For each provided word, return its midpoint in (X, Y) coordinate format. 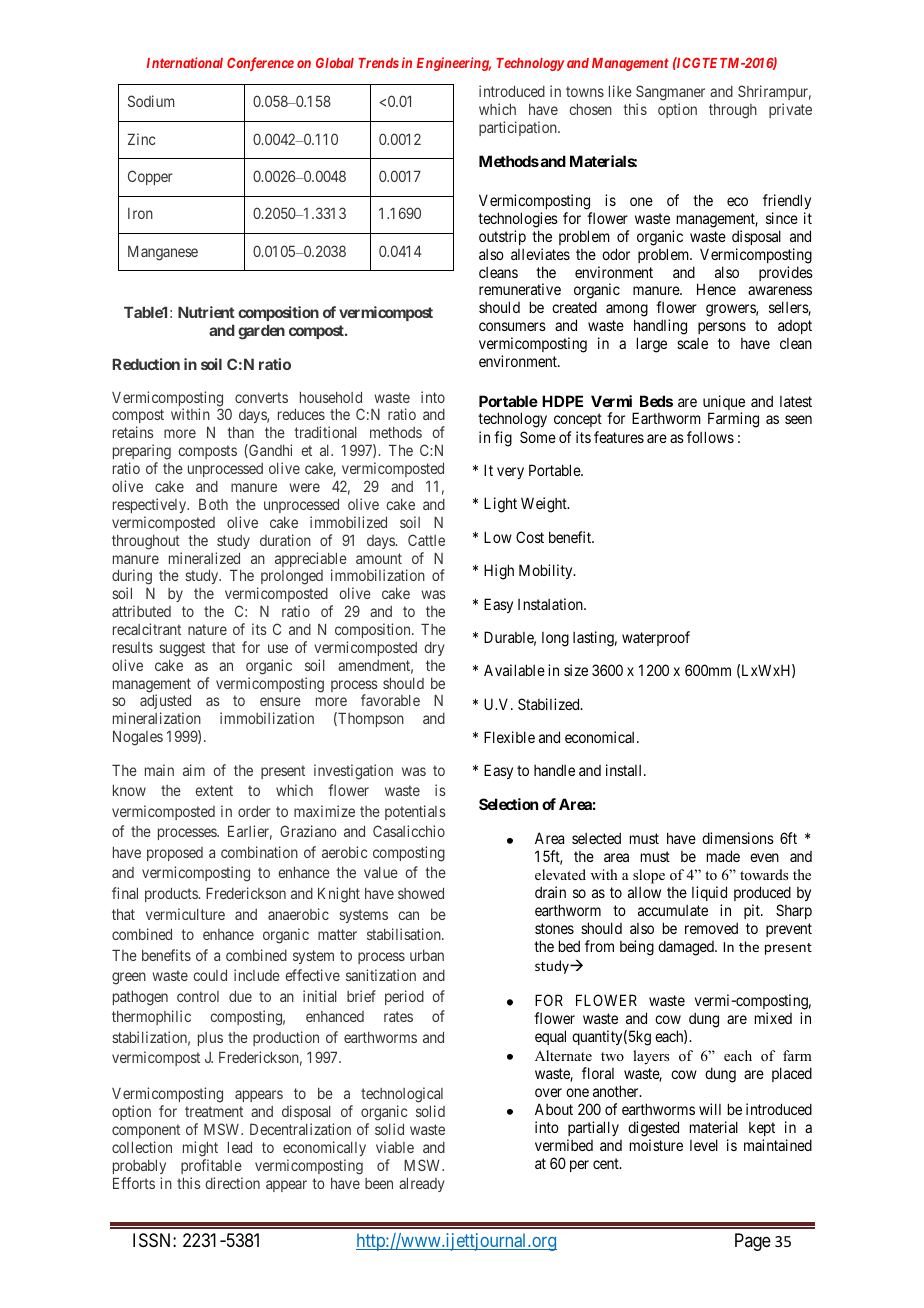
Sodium (151, 101)
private (790, 110)
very (510, 473)
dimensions (738, 838)
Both (213, 504)
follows (710, 437)
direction (232, 1183)
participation (519, 128)
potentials (415, 812)
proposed (175, 854)
